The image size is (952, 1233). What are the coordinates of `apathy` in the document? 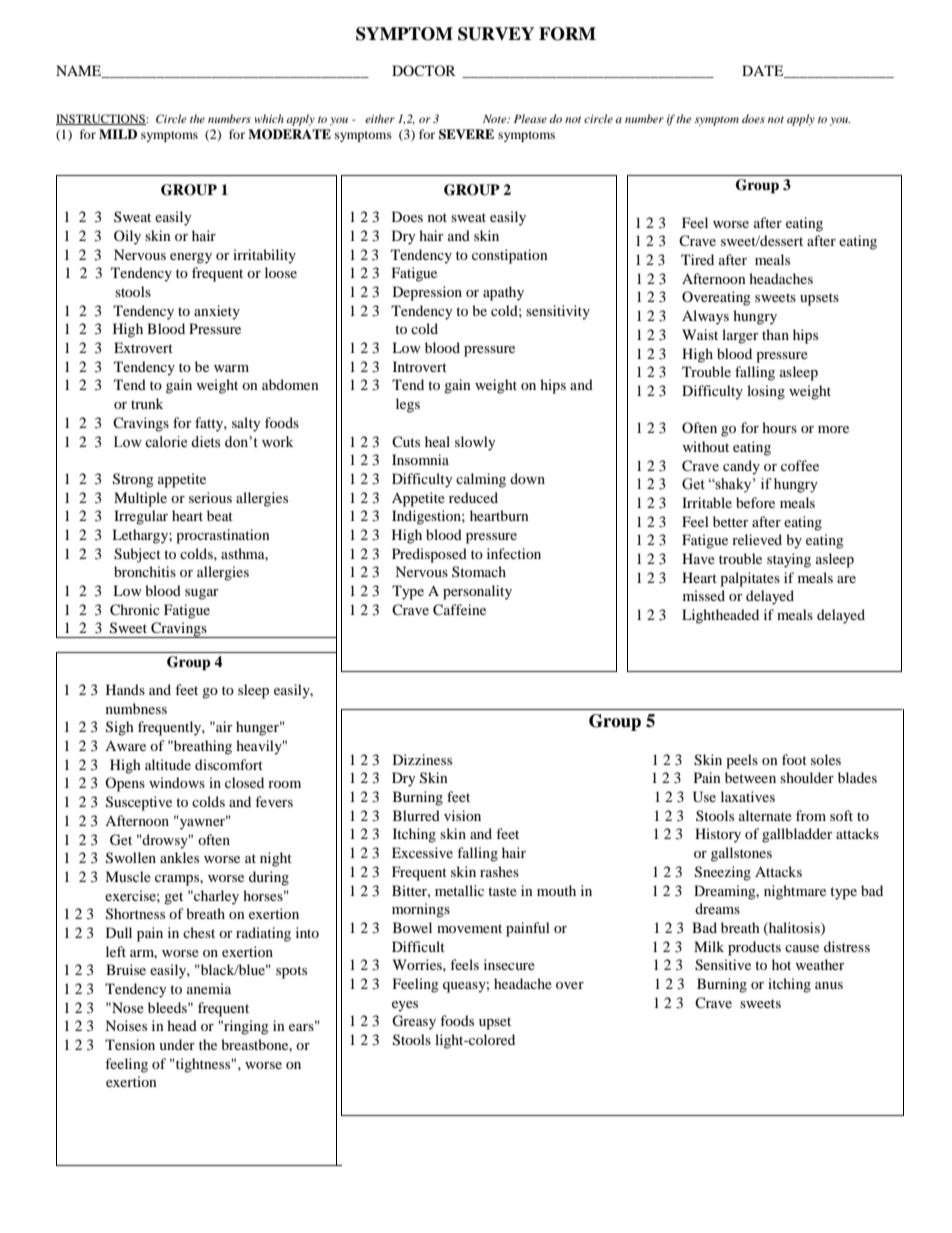 It's located at (503, 293).
